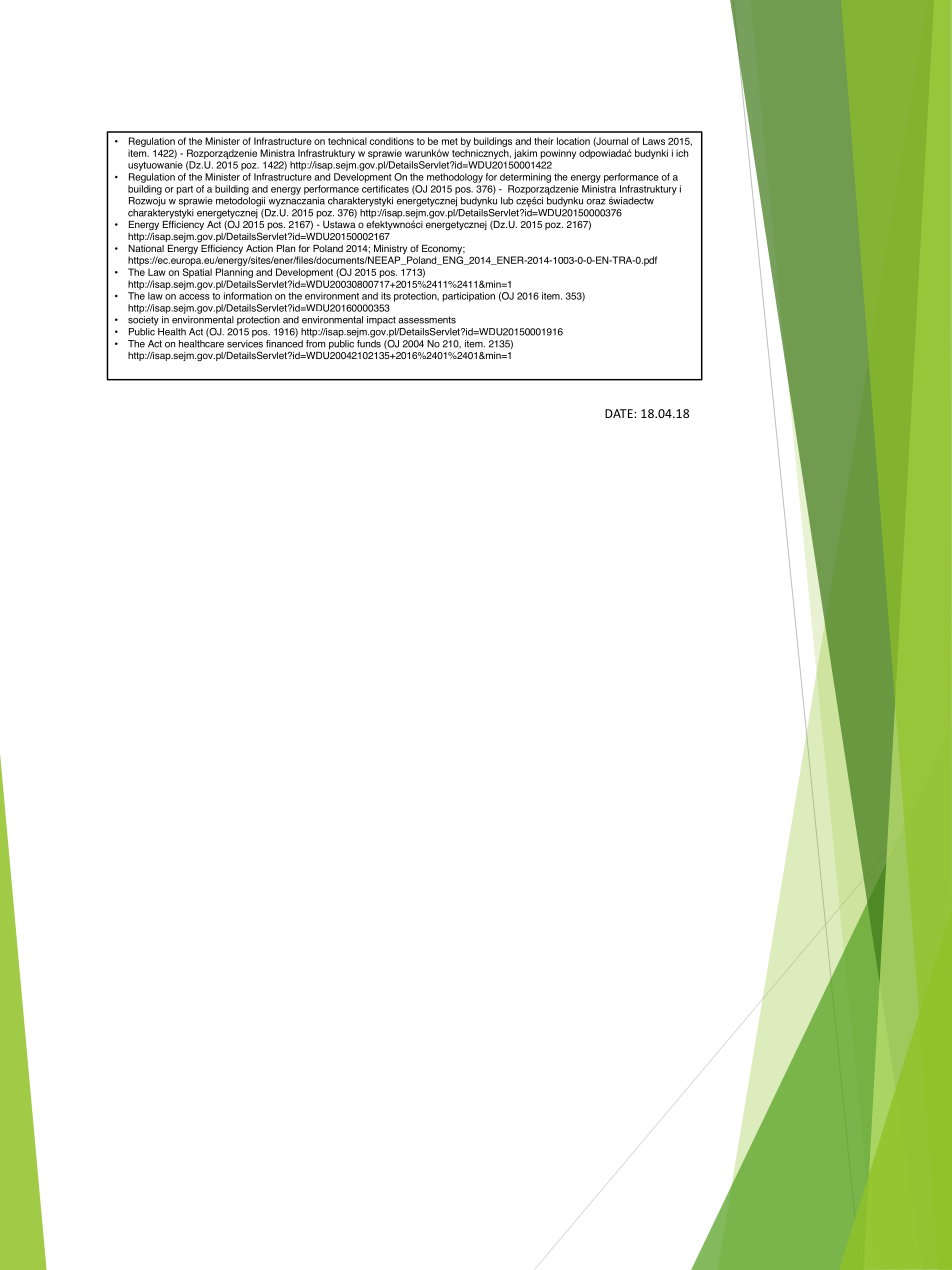 The image size is (952, 1270). I want to click on lub, so click(507, 201).
